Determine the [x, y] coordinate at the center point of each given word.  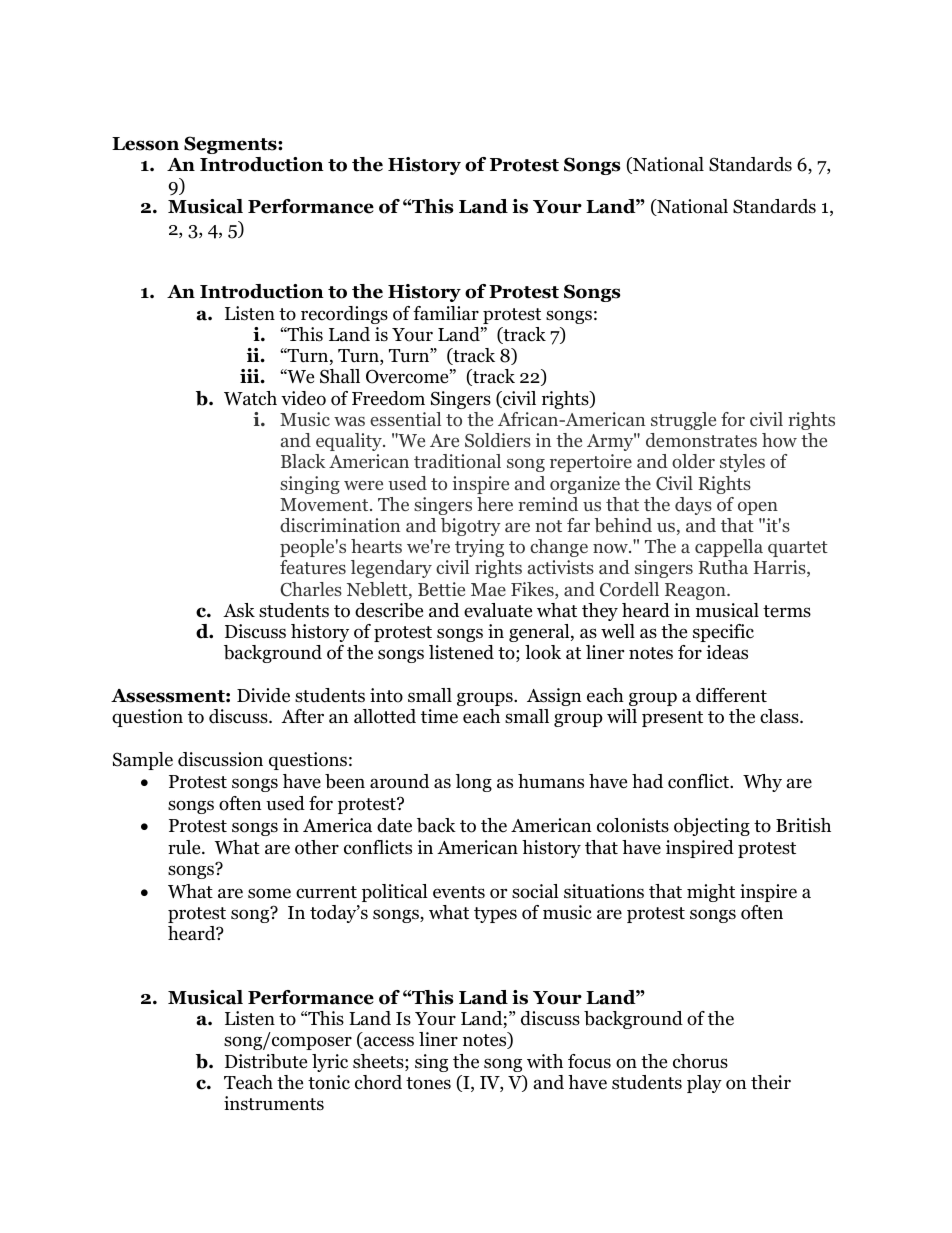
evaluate [498, 610]
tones [428, 1083]
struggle [683, 421]
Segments [231, 145]
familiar [446, 313]
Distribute [266, 1061]
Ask [239, 610]
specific [723, 633]
